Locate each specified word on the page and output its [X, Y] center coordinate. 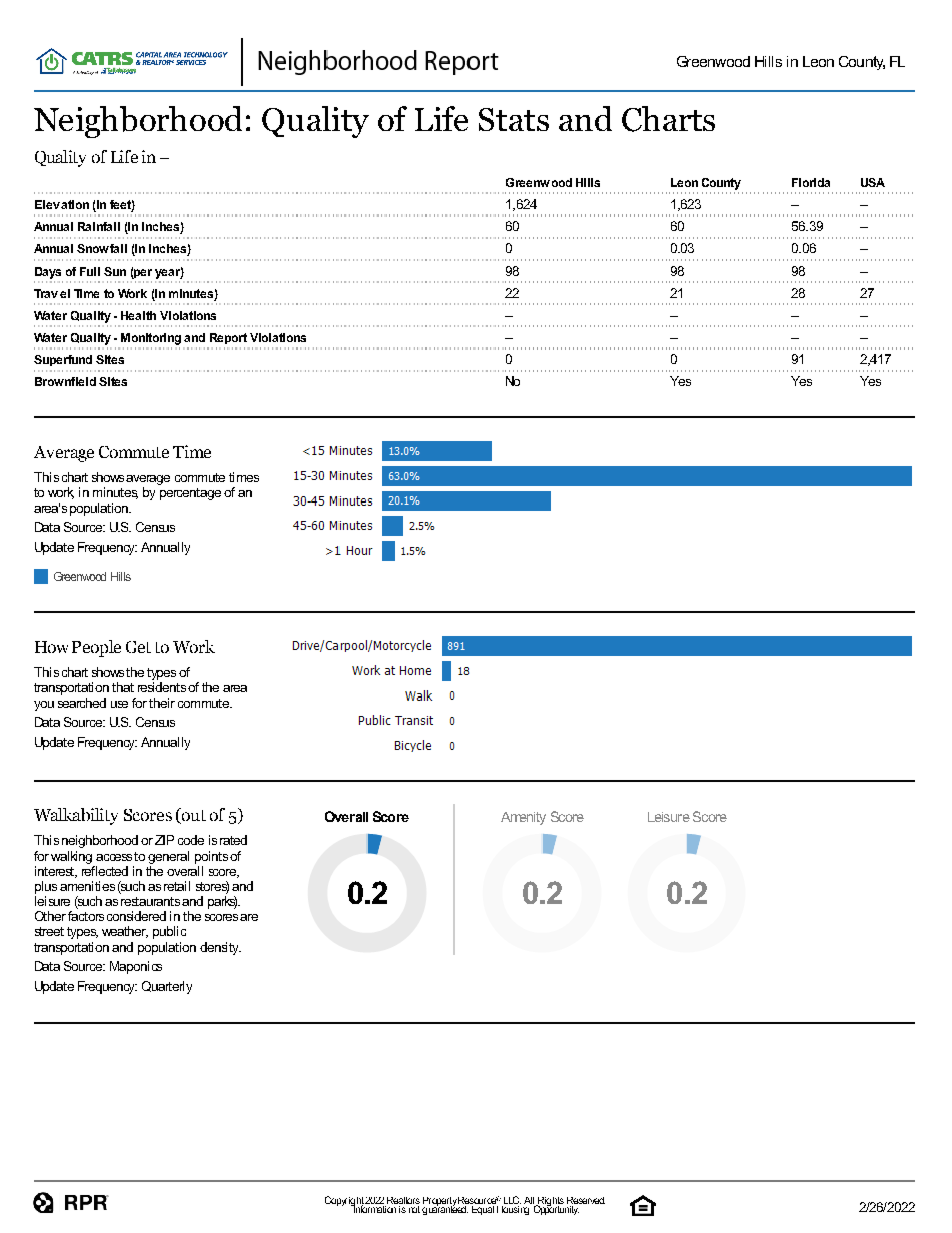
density [220, 948]
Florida [811, 182]
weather [125, 932]
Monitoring [151, 339]
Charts [668, 119]
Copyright [345, 1202]
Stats [514, 119]
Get [138, 647]
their [162, 703]
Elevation [62, 204]
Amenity [523, 818]
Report [228, 338]
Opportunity [556, 1209]
